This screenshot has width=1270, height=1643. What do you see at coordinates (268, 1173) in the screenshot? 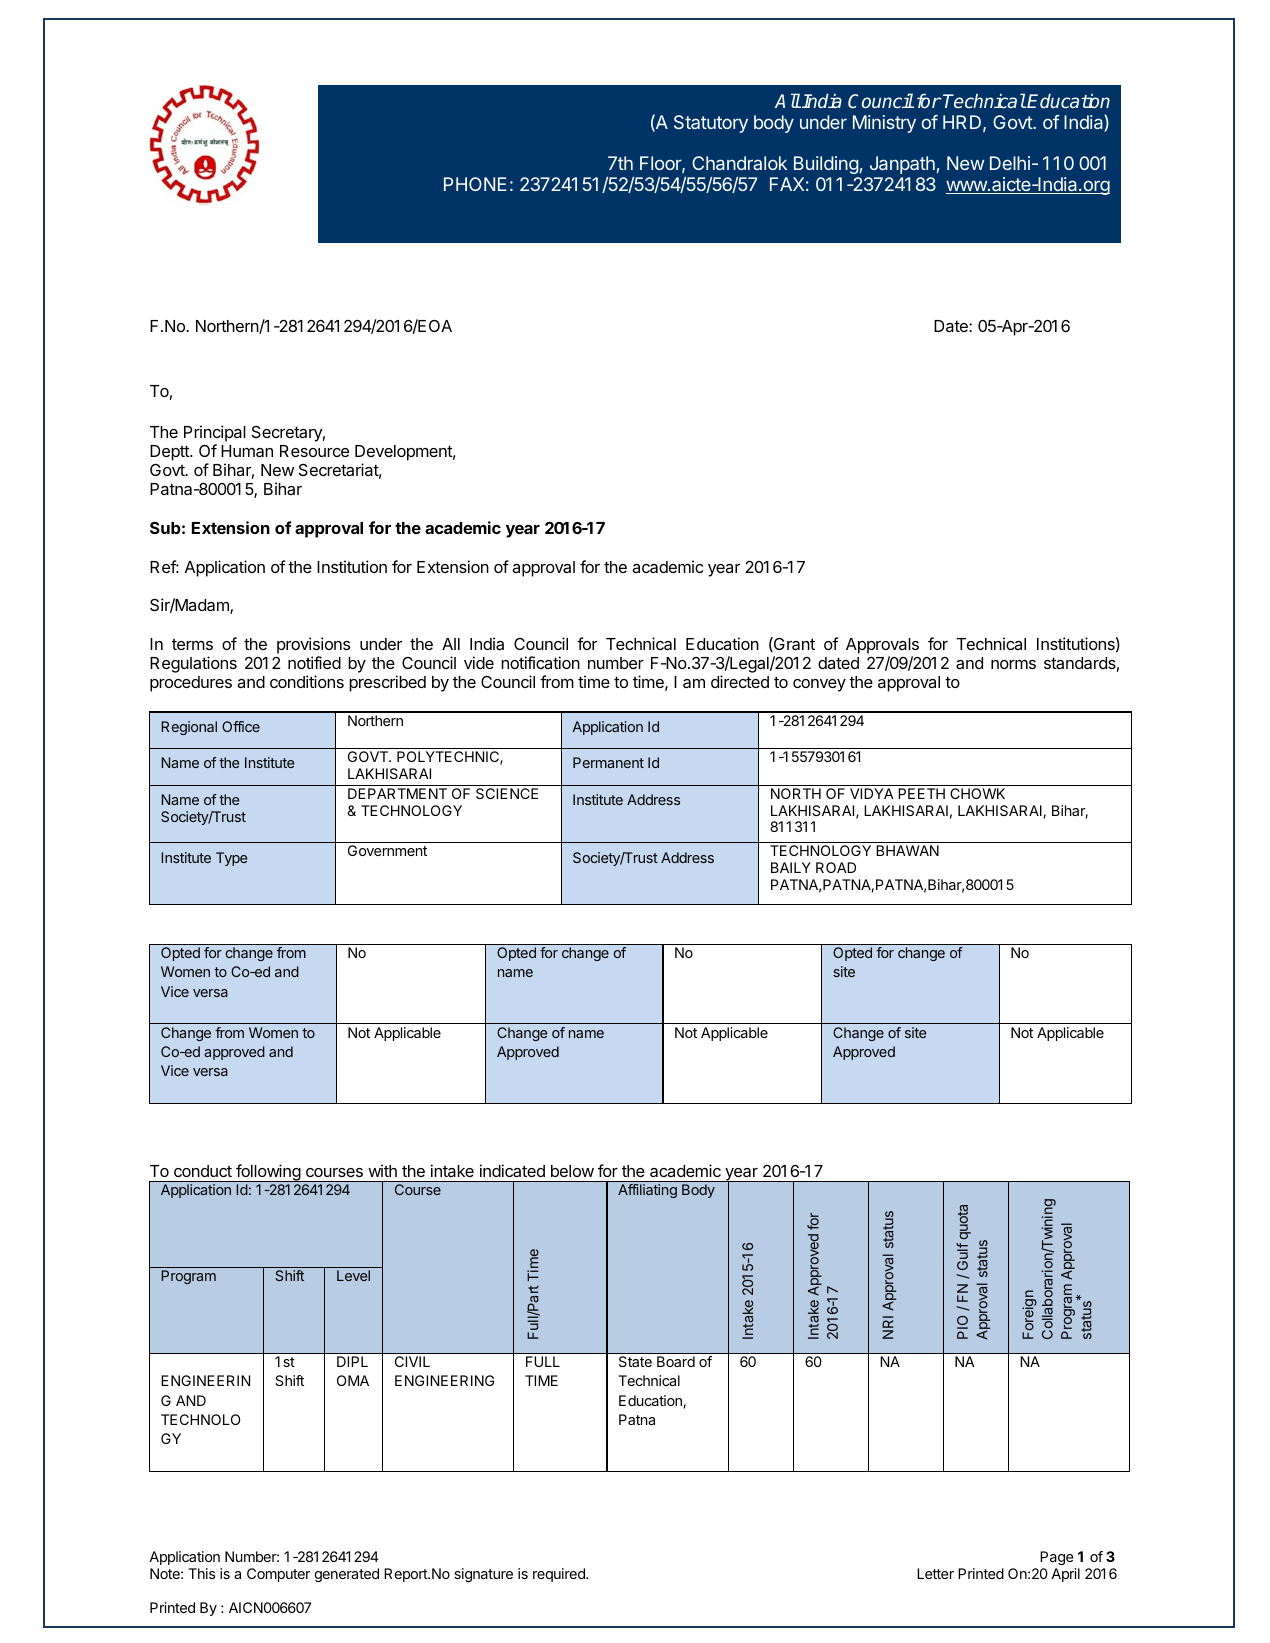
I see `following` at bounding box center [268, 1173].
